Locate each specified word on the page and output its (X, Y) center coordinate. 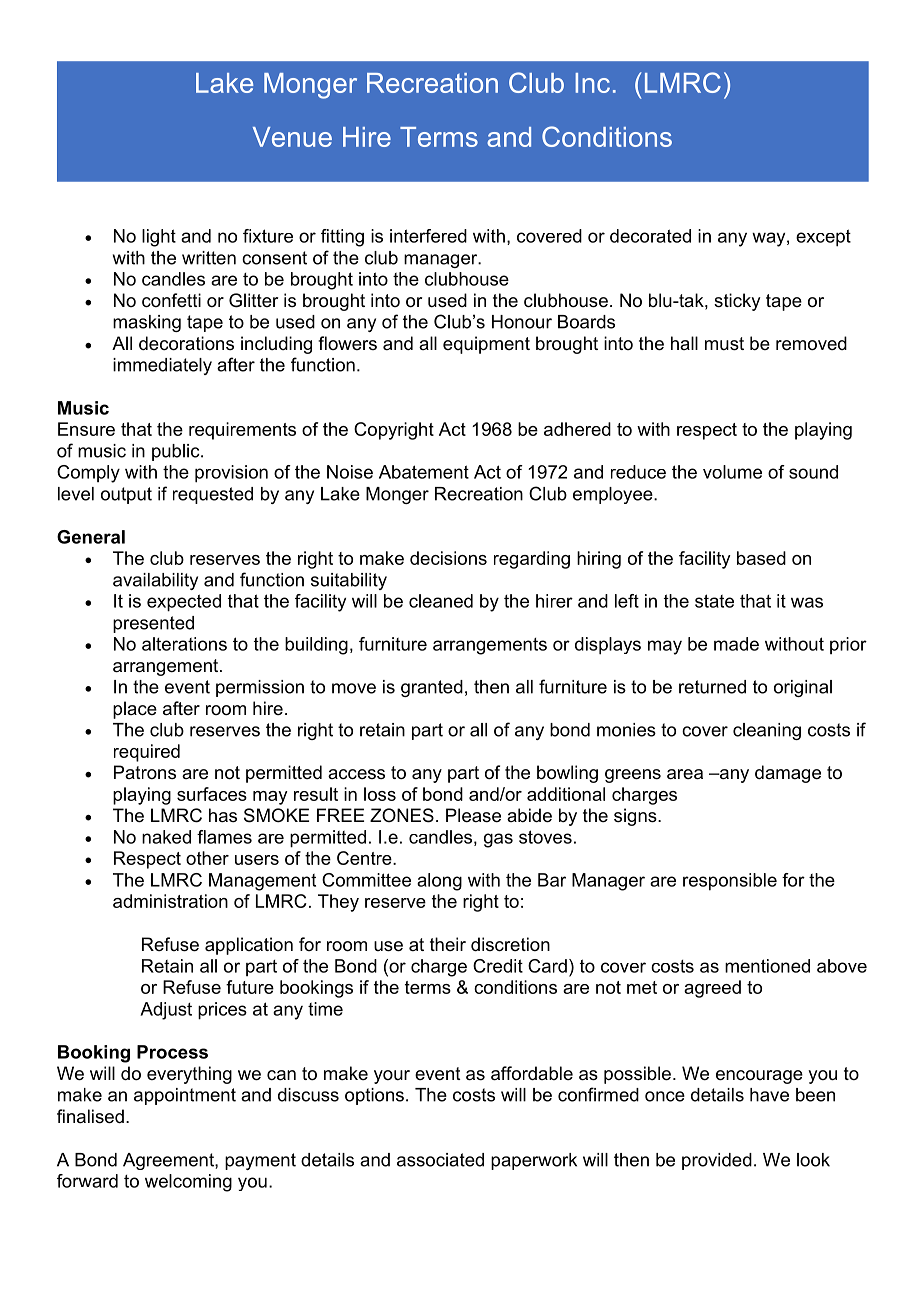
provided (717, 1161)
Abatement (424, 472)
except (823, 238)
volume (732, 472)
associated (440, 1160)
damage (788, 774)
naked (166, 837)
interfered (428, 236)
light (159, 238)
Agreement (169, 1161)
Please (473, 815)
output (126, 495)
